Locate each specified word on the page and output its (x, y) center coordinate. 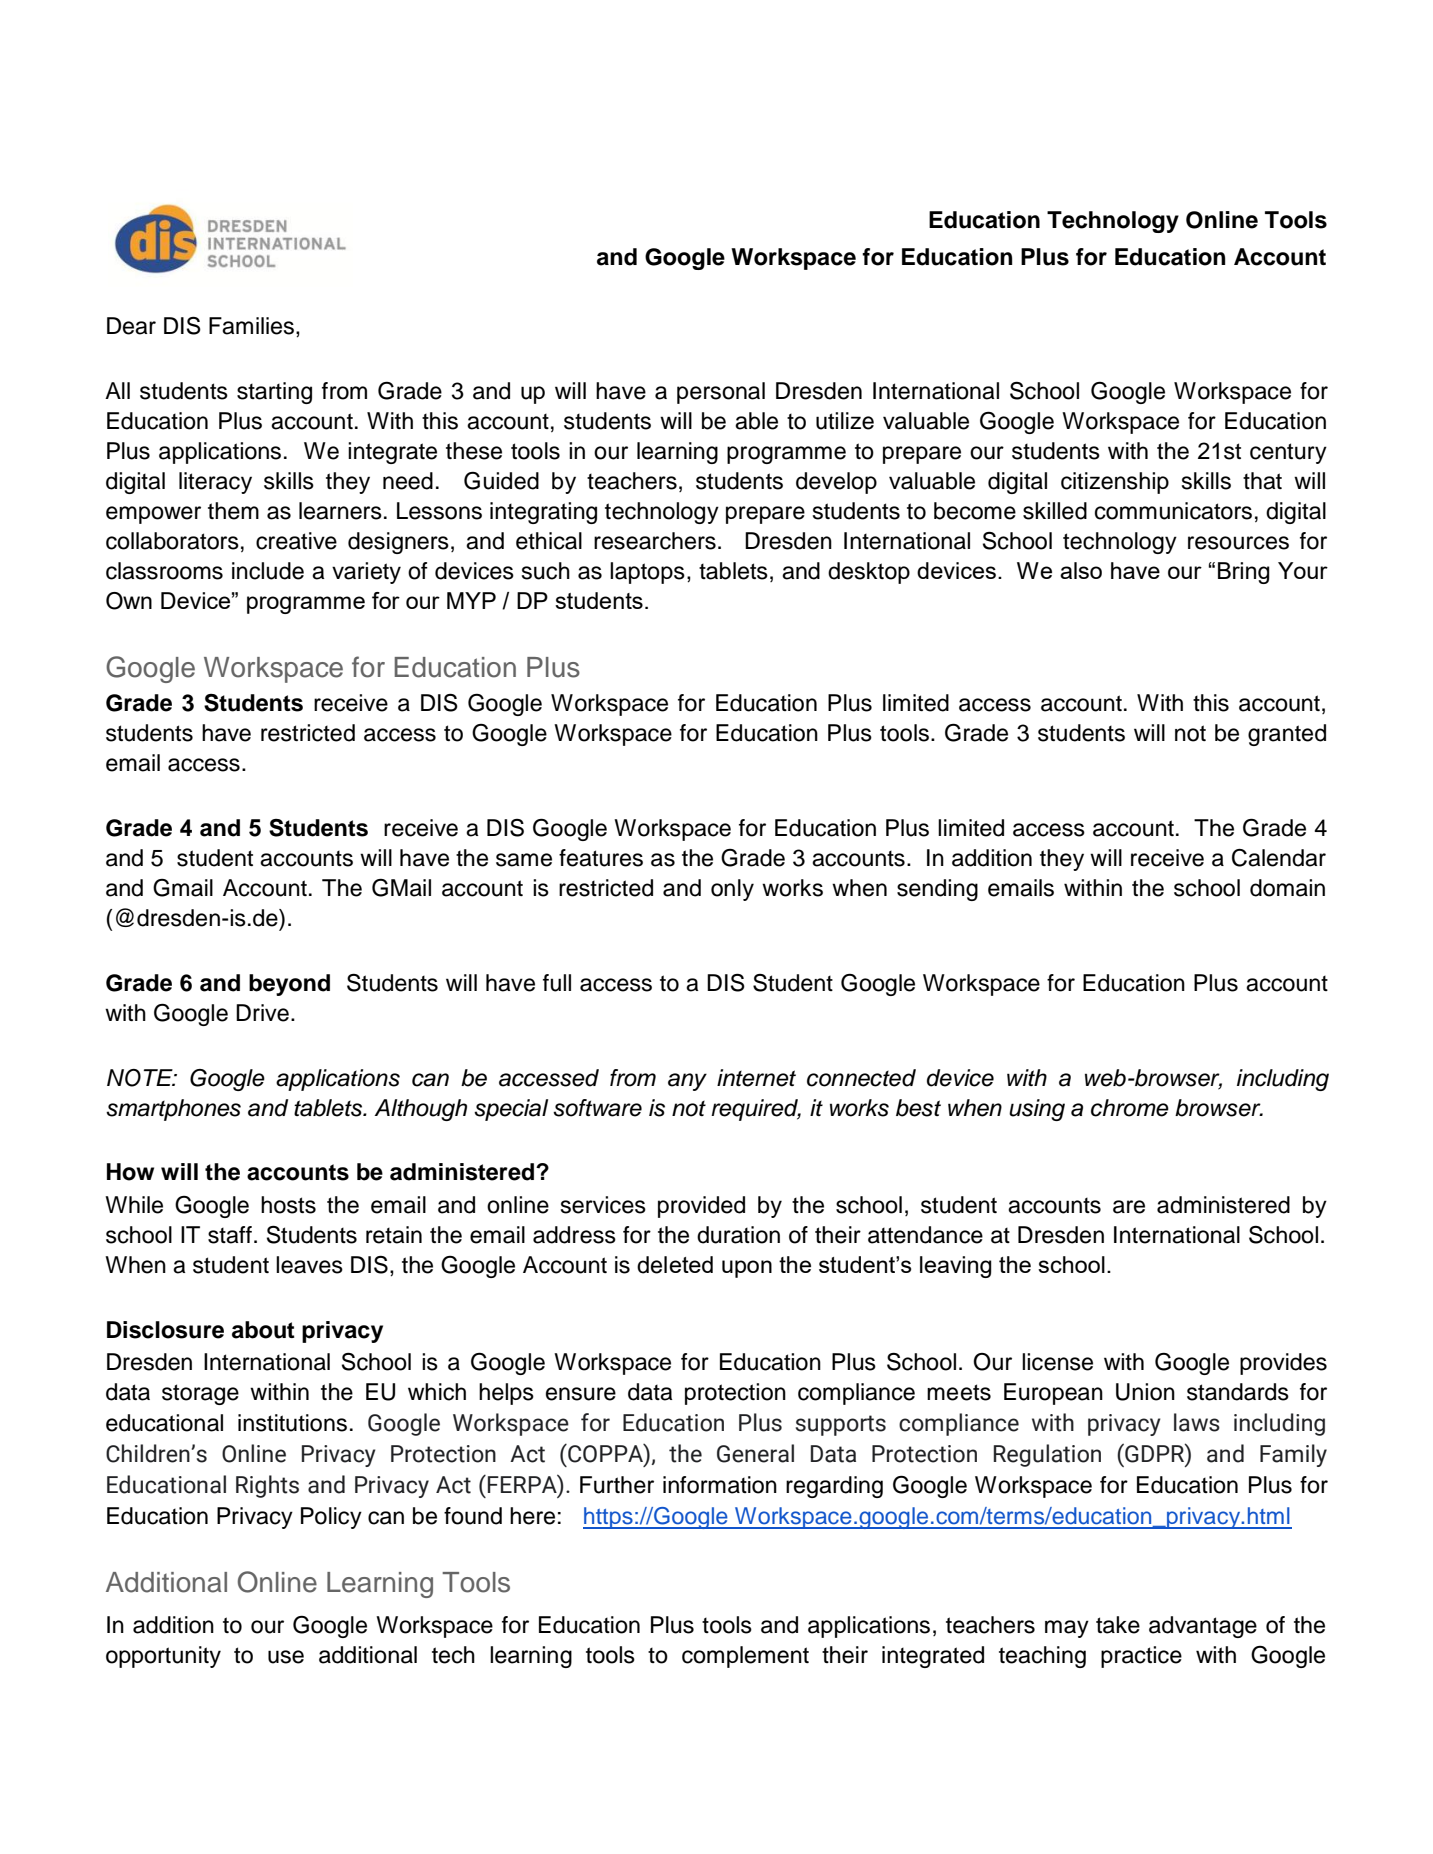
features (601, 858)
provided (701, 1207)
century (1288, 453)
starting (274, 393)
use (286, 1657)
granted (1287, 735)
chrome (1130, 1108)
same (524, 860)
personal (721, 393)
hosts (288, 1205)
